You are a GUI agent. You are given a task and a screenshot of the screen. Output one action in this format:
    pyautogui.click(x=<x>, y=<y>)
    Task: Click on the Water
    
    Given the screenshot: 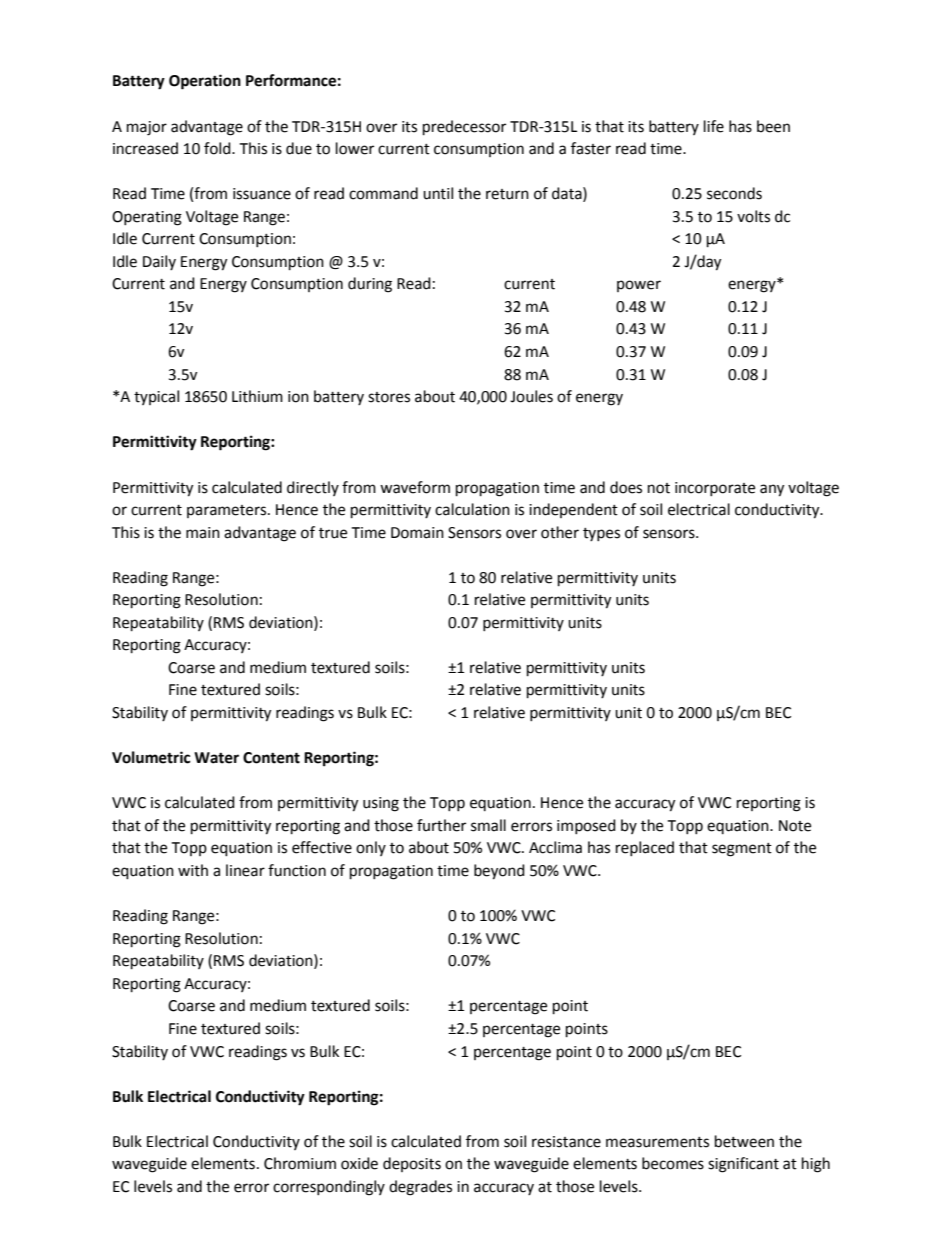 What is the action you would take?
    pyautogui.click(x=216, y=758)
